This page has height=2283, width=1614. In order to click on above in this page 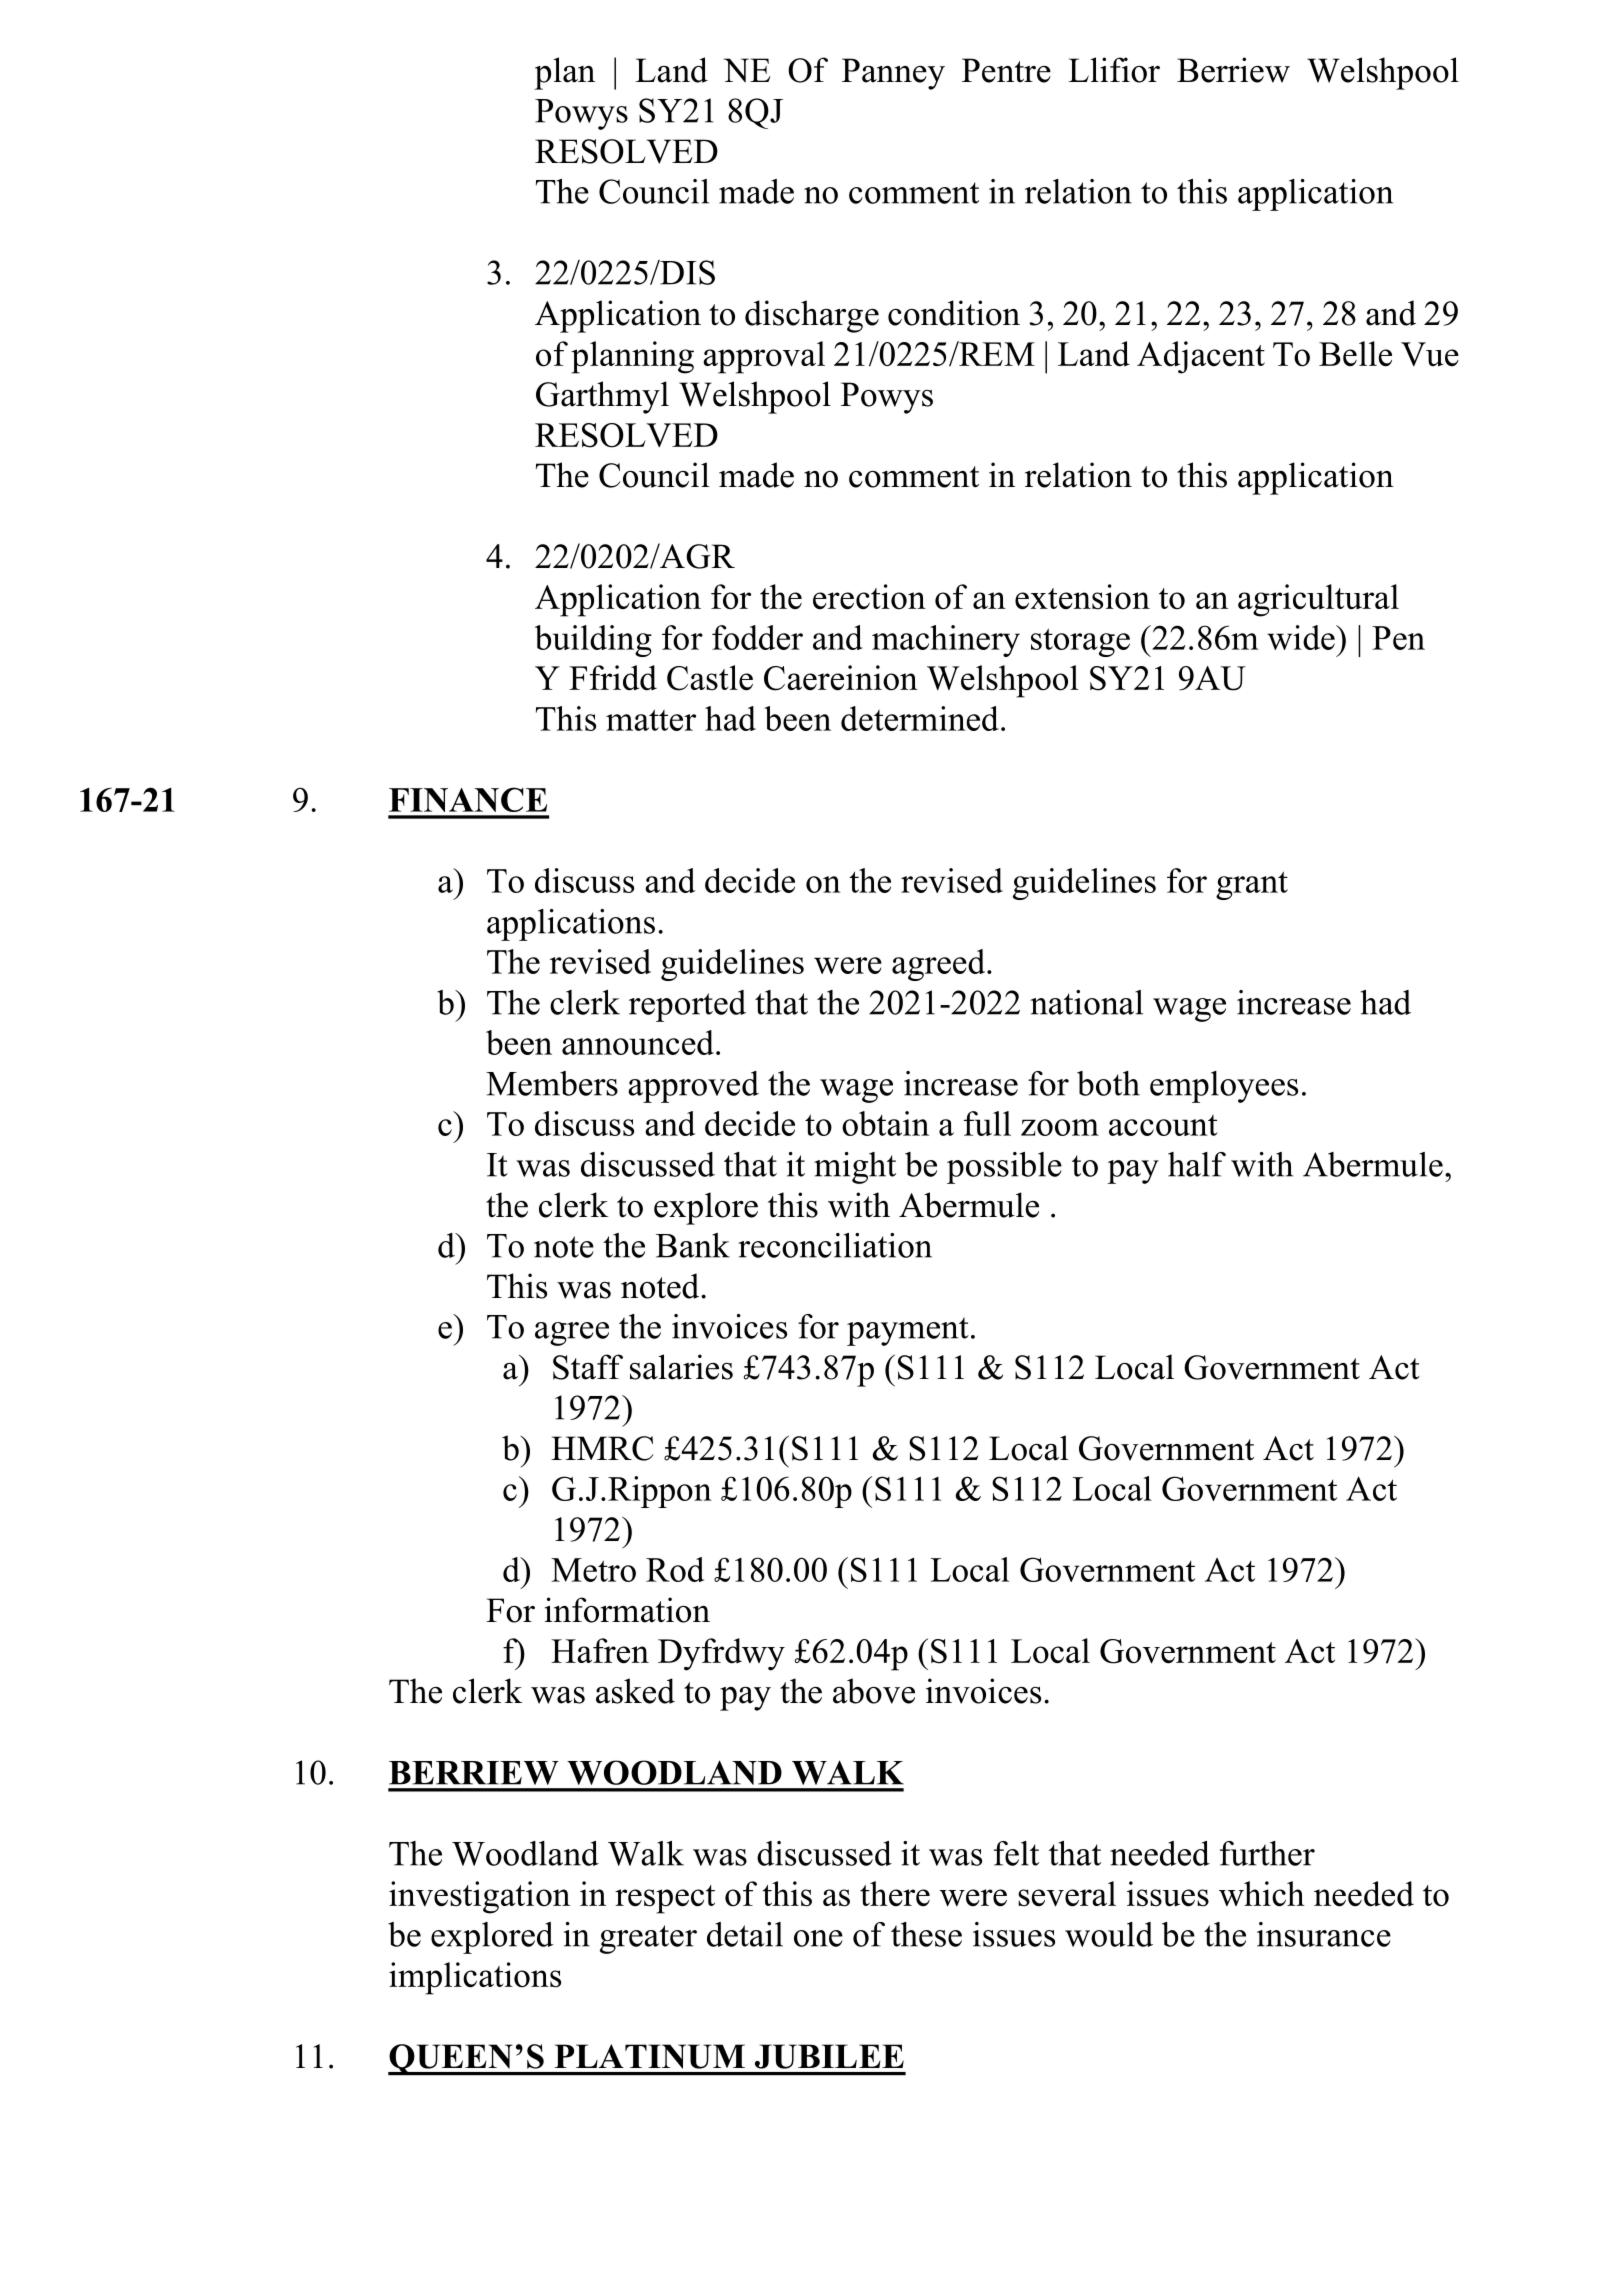, I will do `click(874, 1691)`.
